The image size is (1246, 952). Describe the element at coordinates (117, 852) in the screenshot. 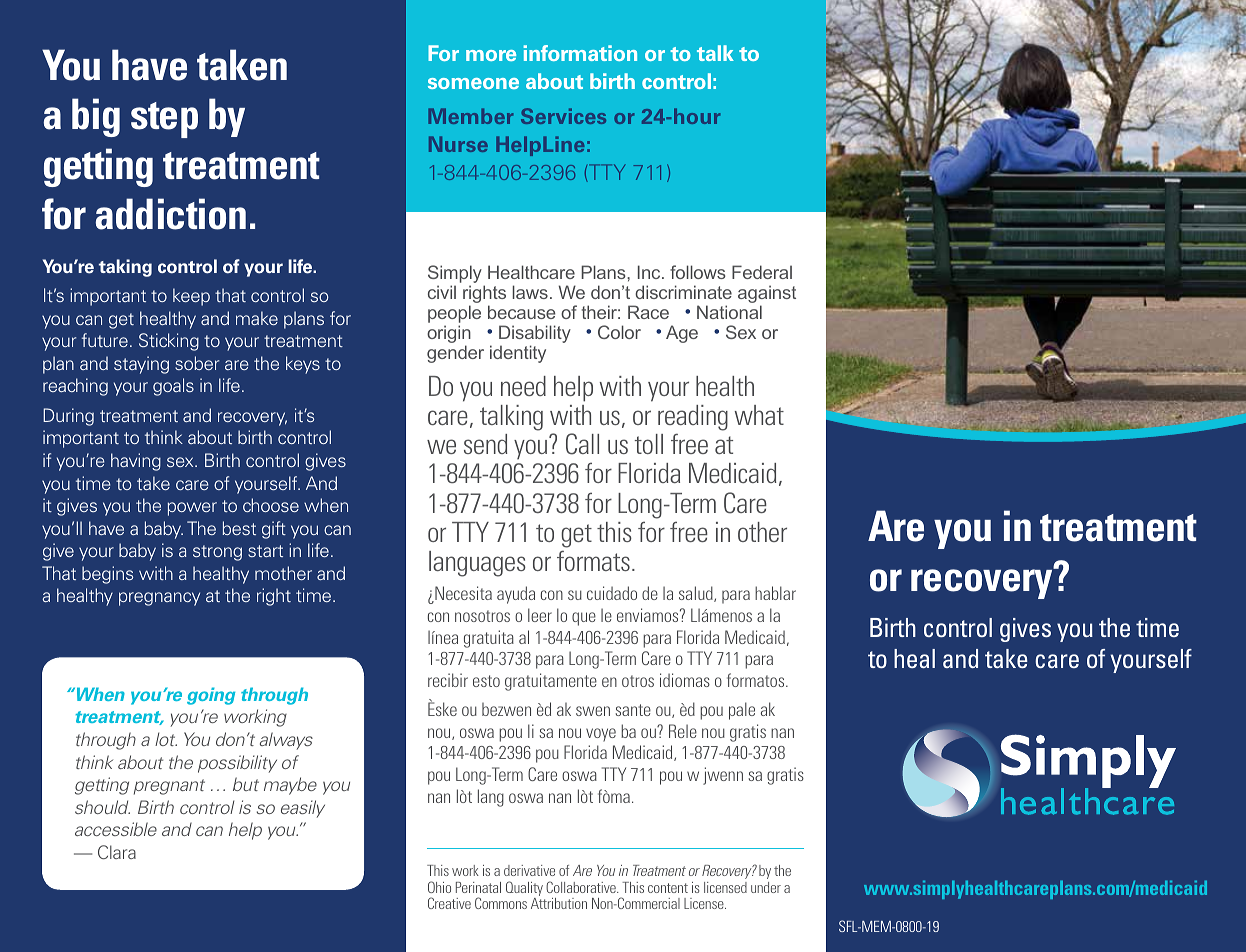

I see `Clara` at that location.
